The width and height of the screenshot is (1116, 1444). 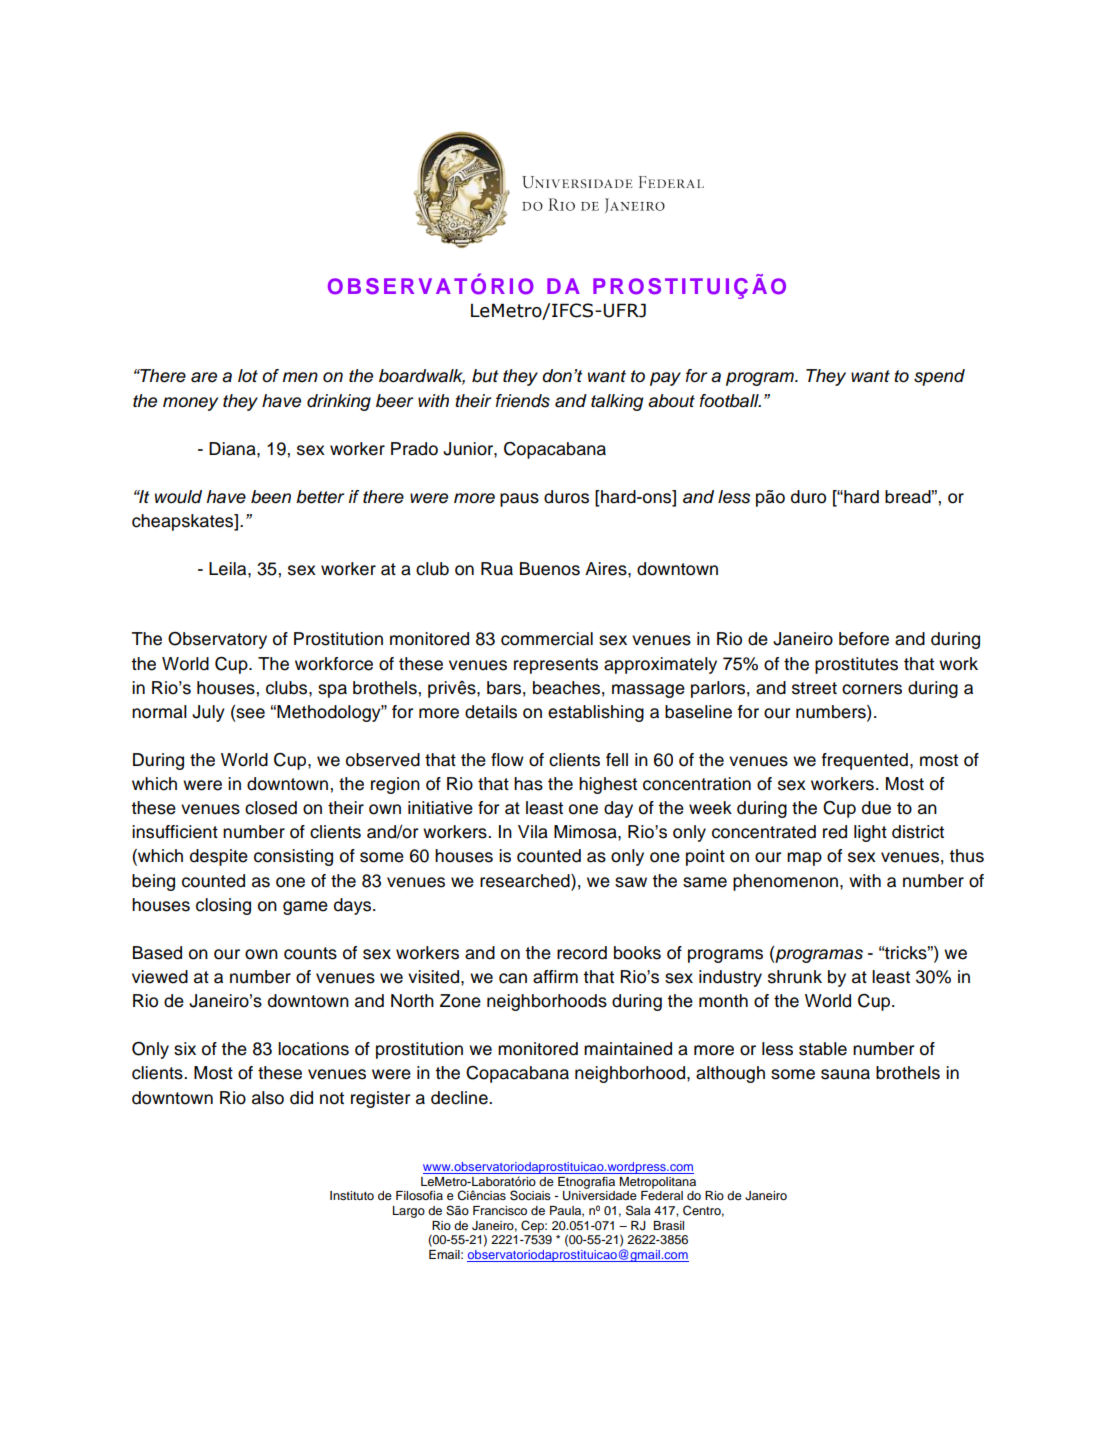 What do you see at coordinates (939, 377) in the screenshot?
I see `spend` at bounding box center [939, 377].
